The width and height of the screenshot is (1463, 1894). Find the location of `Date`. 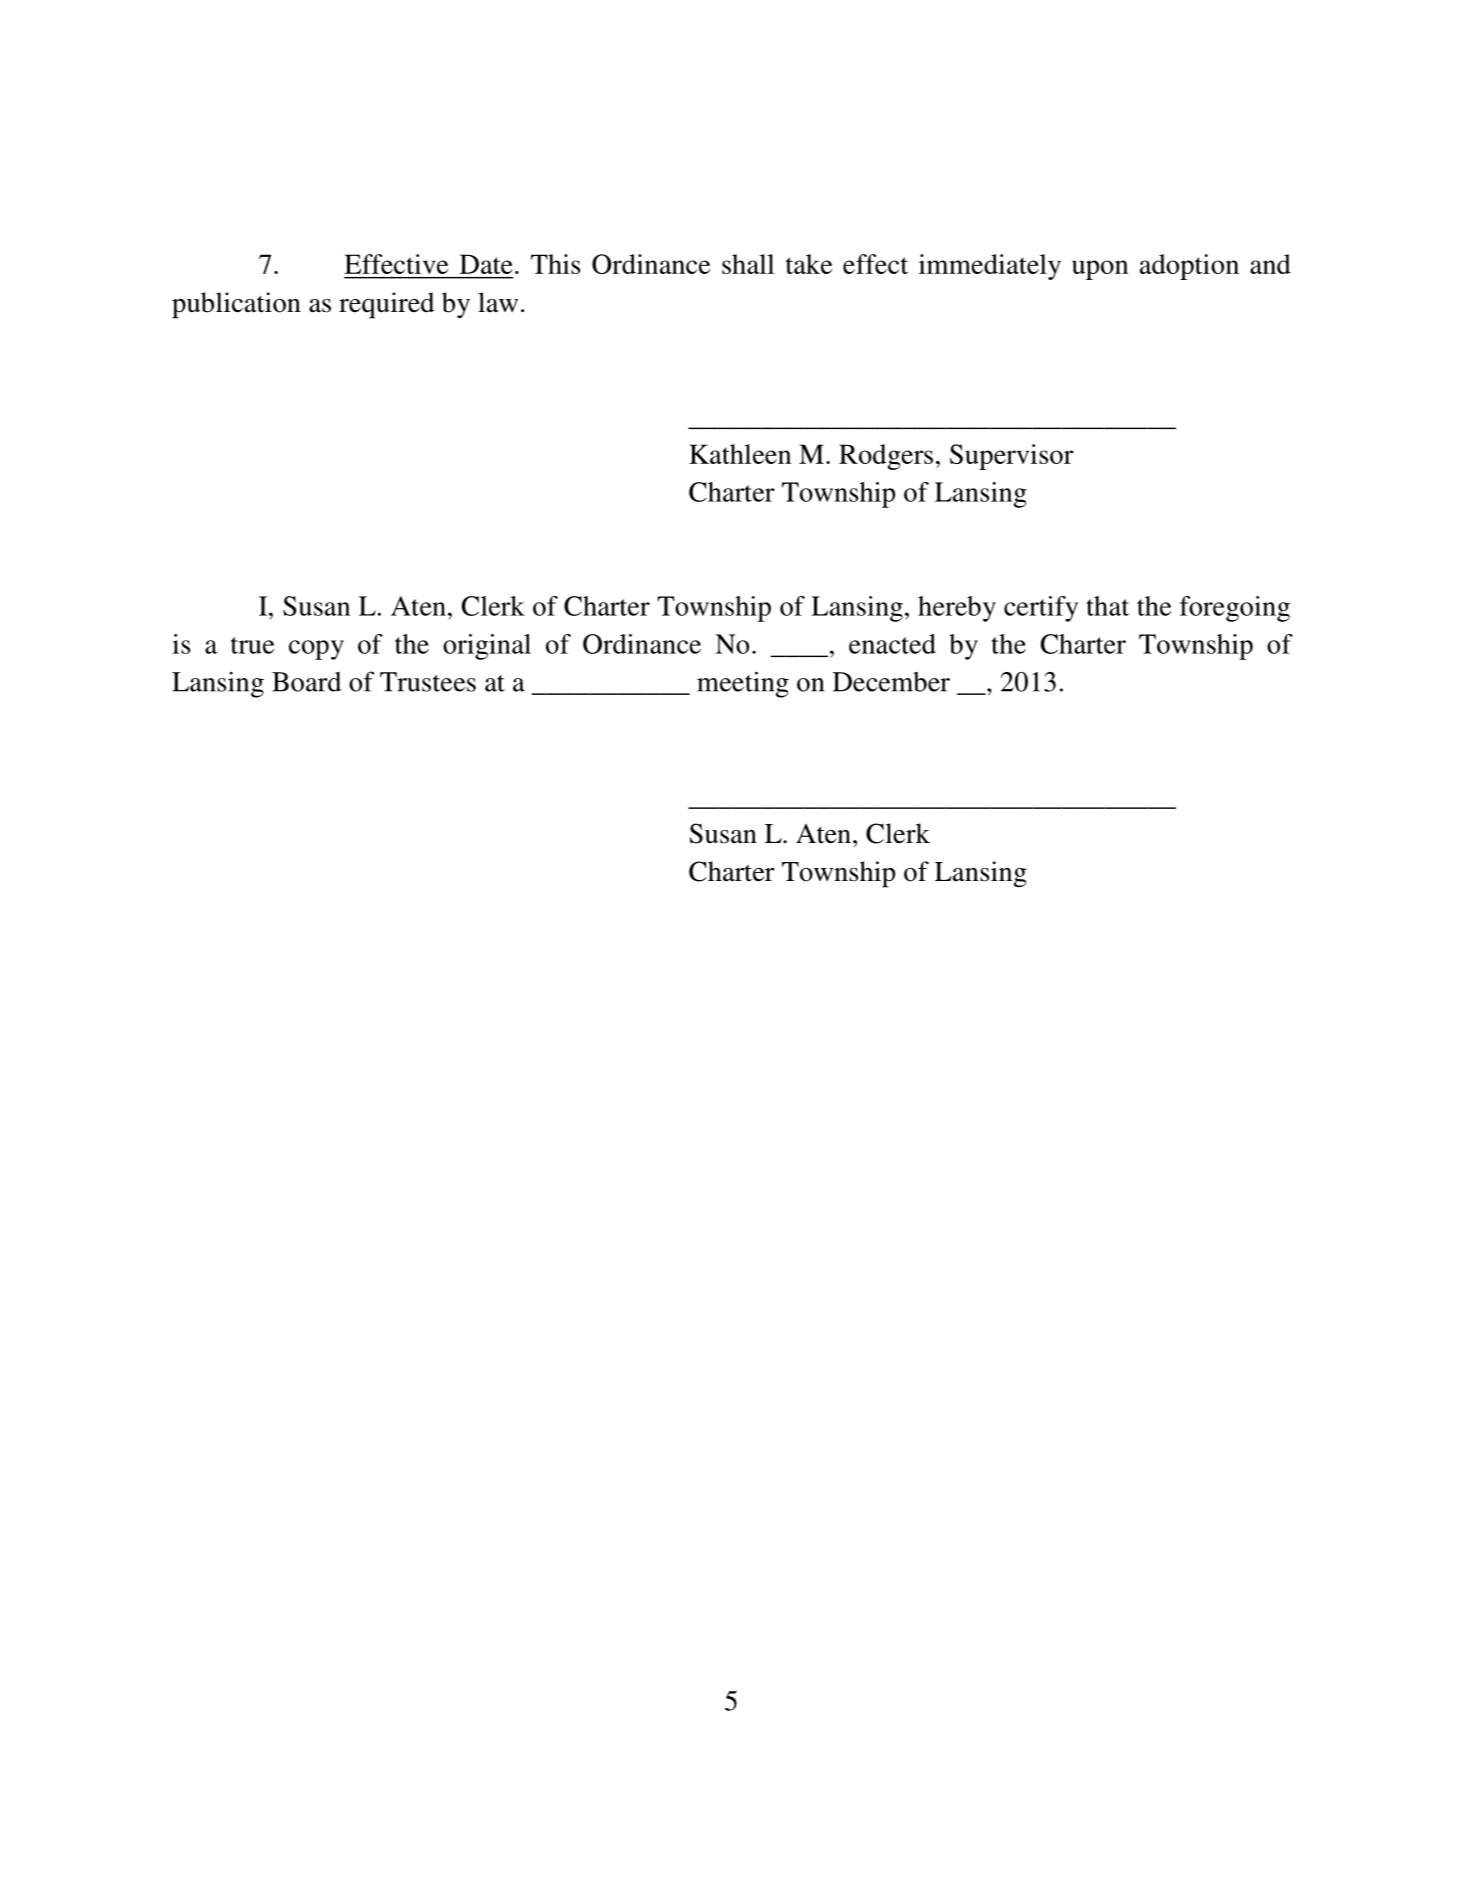

Date is located at coordinates (486, 264).
